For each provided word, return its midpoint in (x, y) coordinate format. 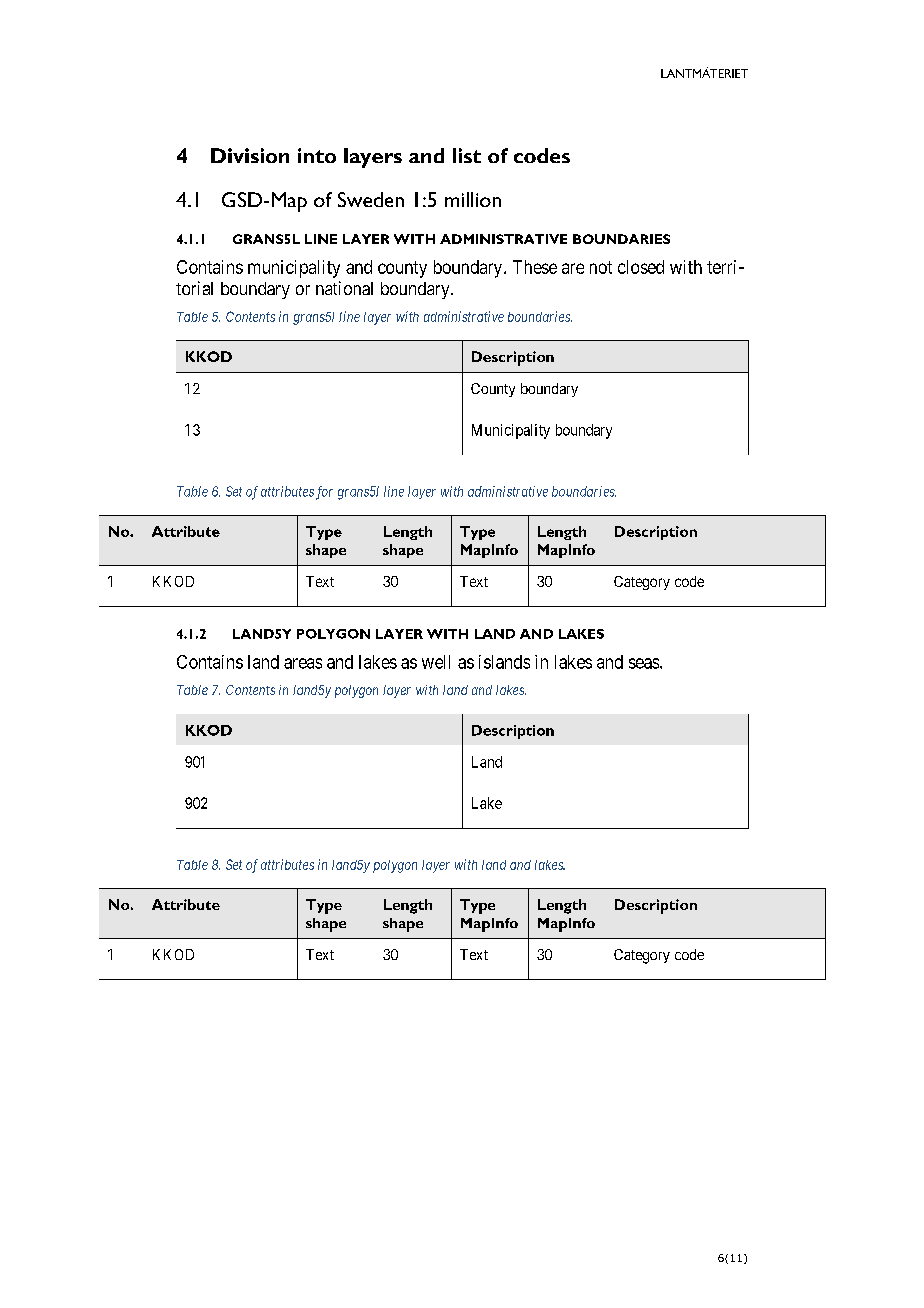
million (473, 199)
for (324, 493)
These (535, 267)
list (467, 155)
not (601, 267)
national (344, 288)
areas (303, 663)
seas (645, 663)
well (436, 662)
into (317, 155)
